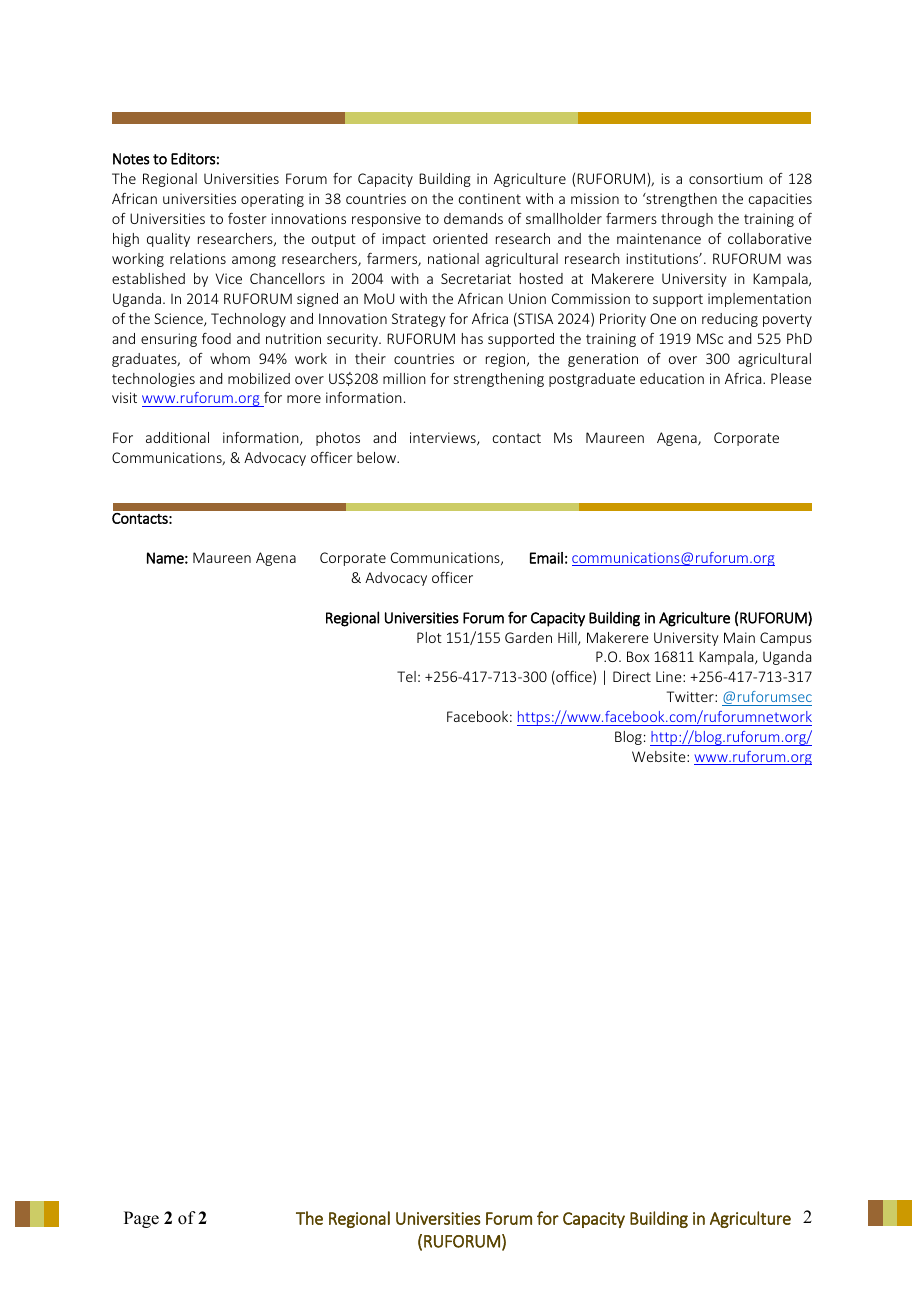 Image resolution: width=924 pixels, height=1308 pixels. What do you see at coordinates (406, 676) in the image?
I see `Tel` at bounding box center [406, 676].
